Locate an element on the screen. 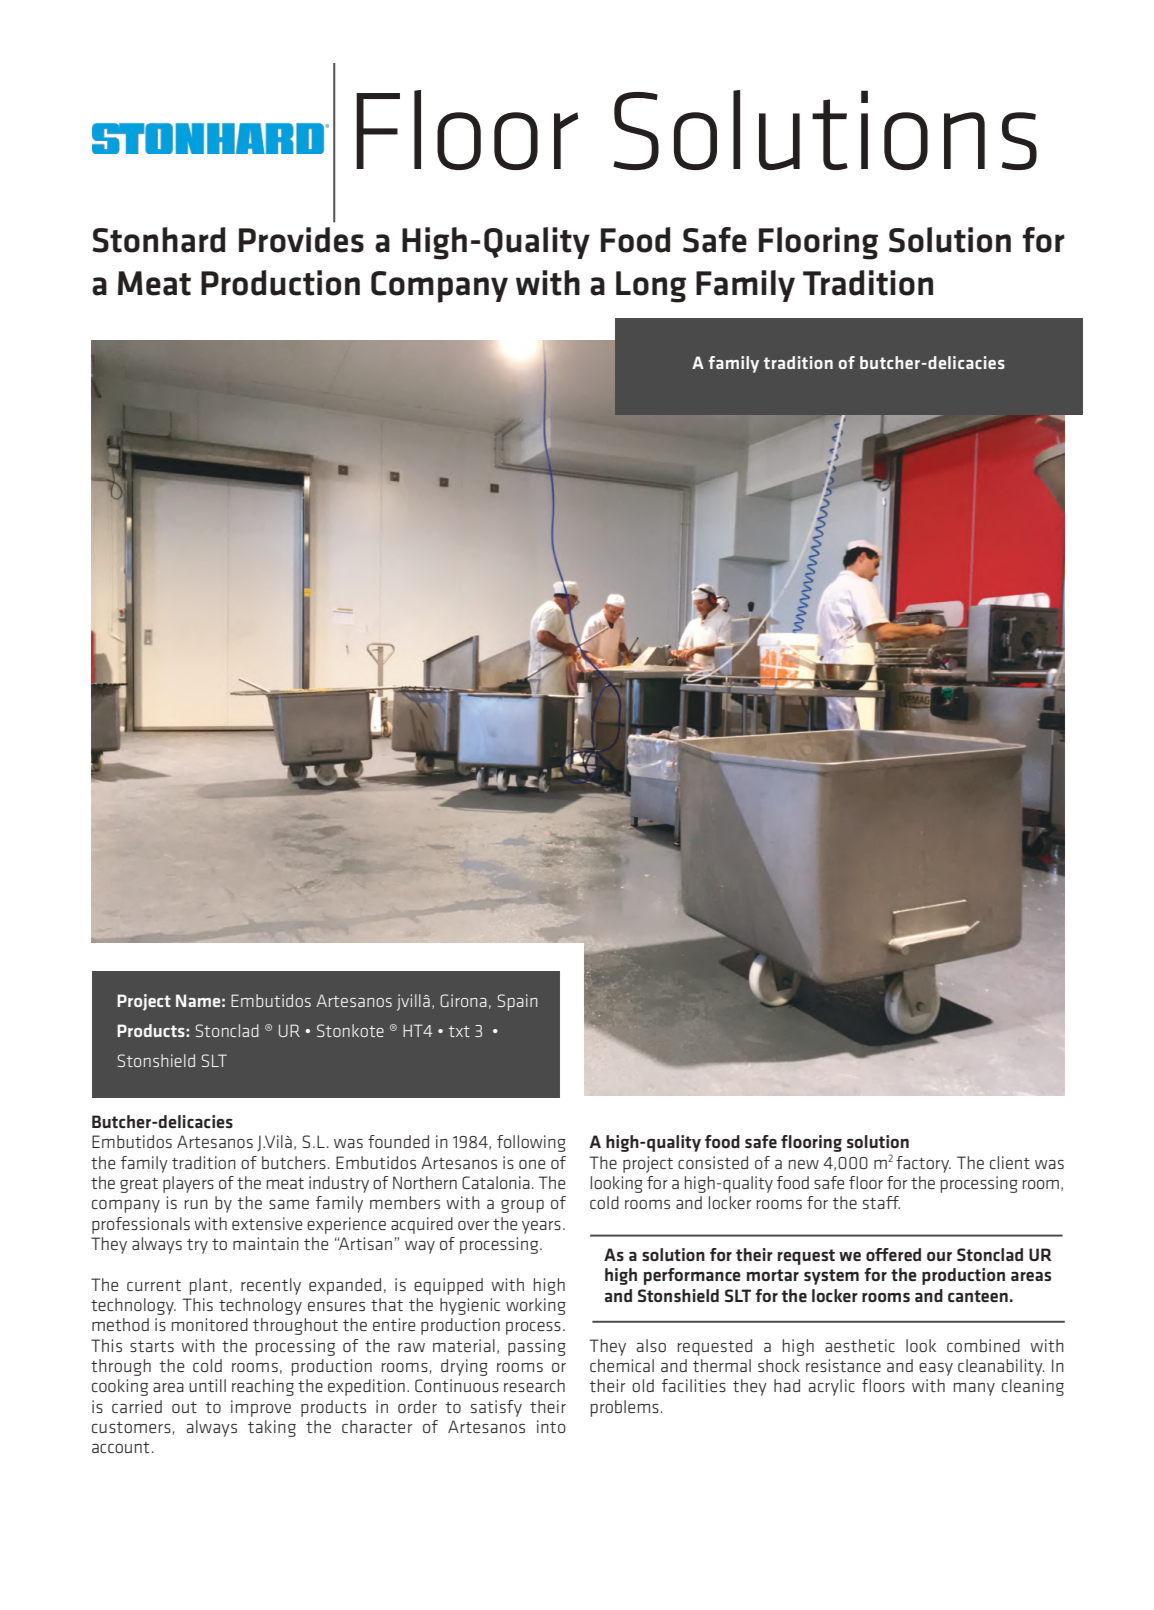 The image size is (1154, 1610). players is located at coordinates (188, 1184).
